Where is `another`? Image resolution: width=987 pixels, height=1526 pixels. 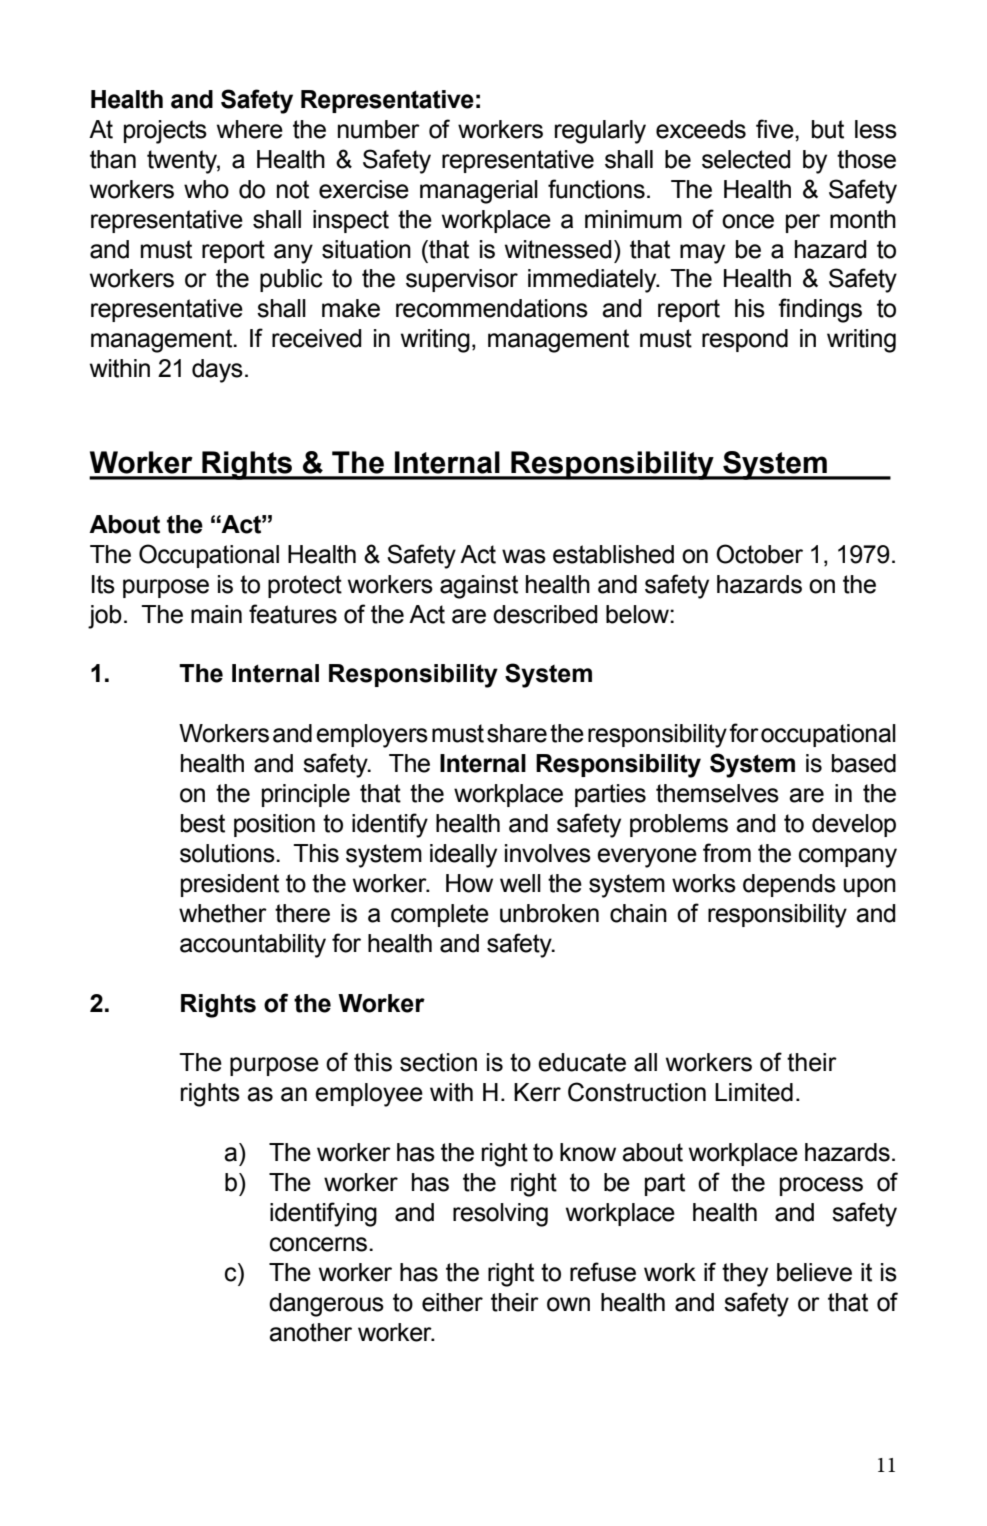
another is located at coordinates (310, 1332).
